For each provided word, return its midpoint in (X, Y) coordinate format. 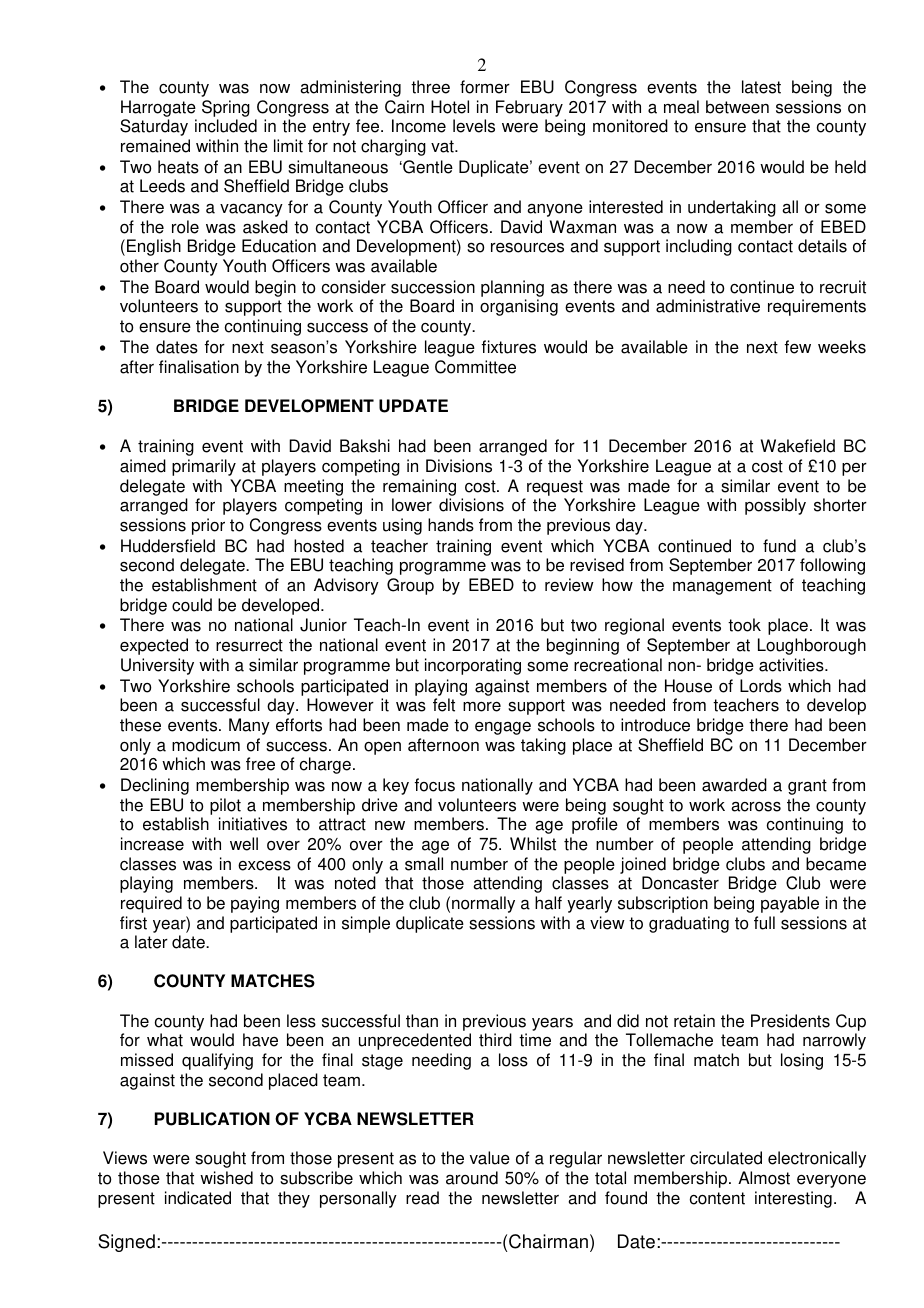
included (226, 126)
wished (226, 1178)
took (744, 625)
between (737, 107)
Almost (764, 1178)
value (490, 1158)
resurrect (249, 645)
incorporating (473, 666)
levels (474, 126)
